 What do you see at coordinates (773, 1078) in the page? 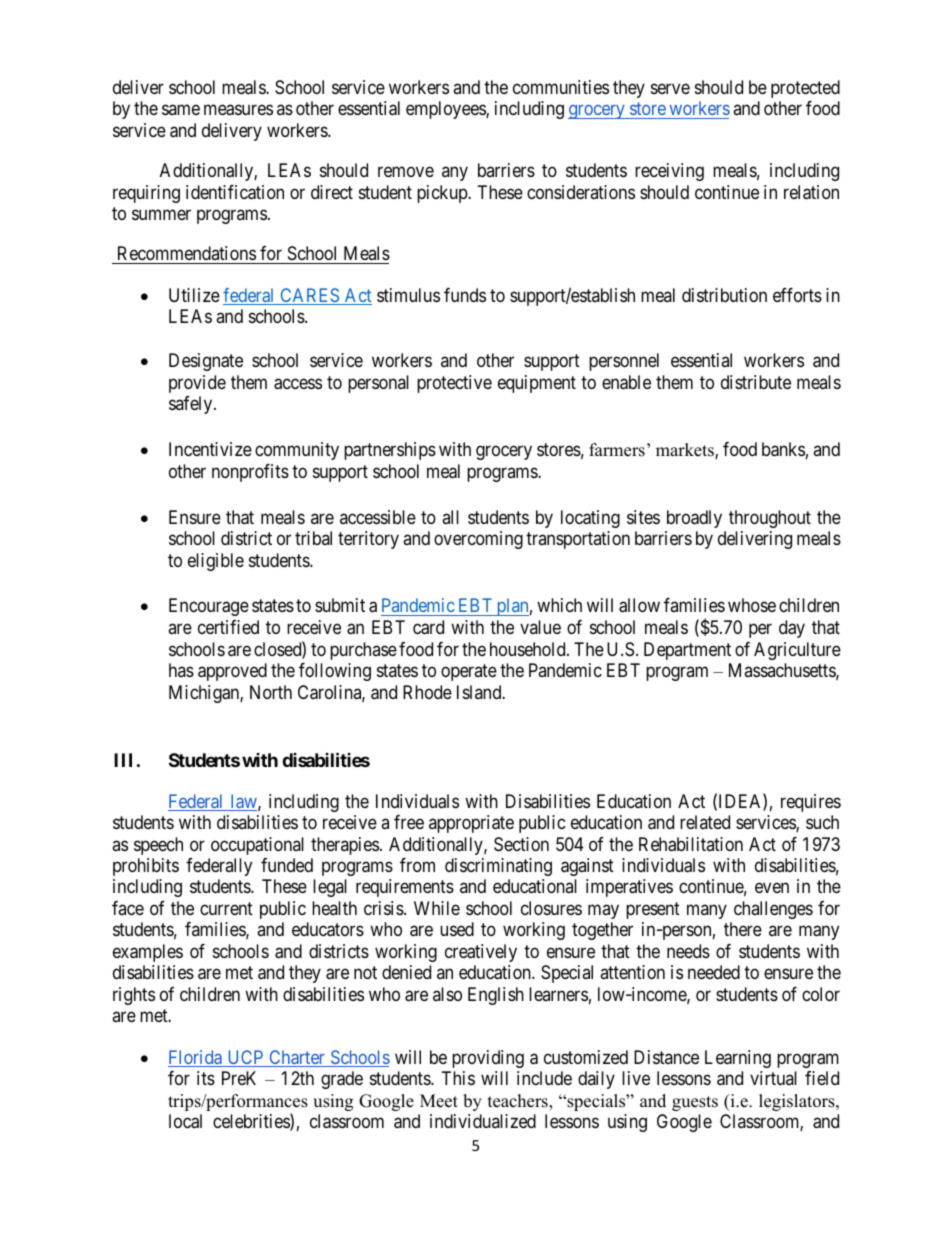
I see `virtual` at bounding box center [773, 1078].
